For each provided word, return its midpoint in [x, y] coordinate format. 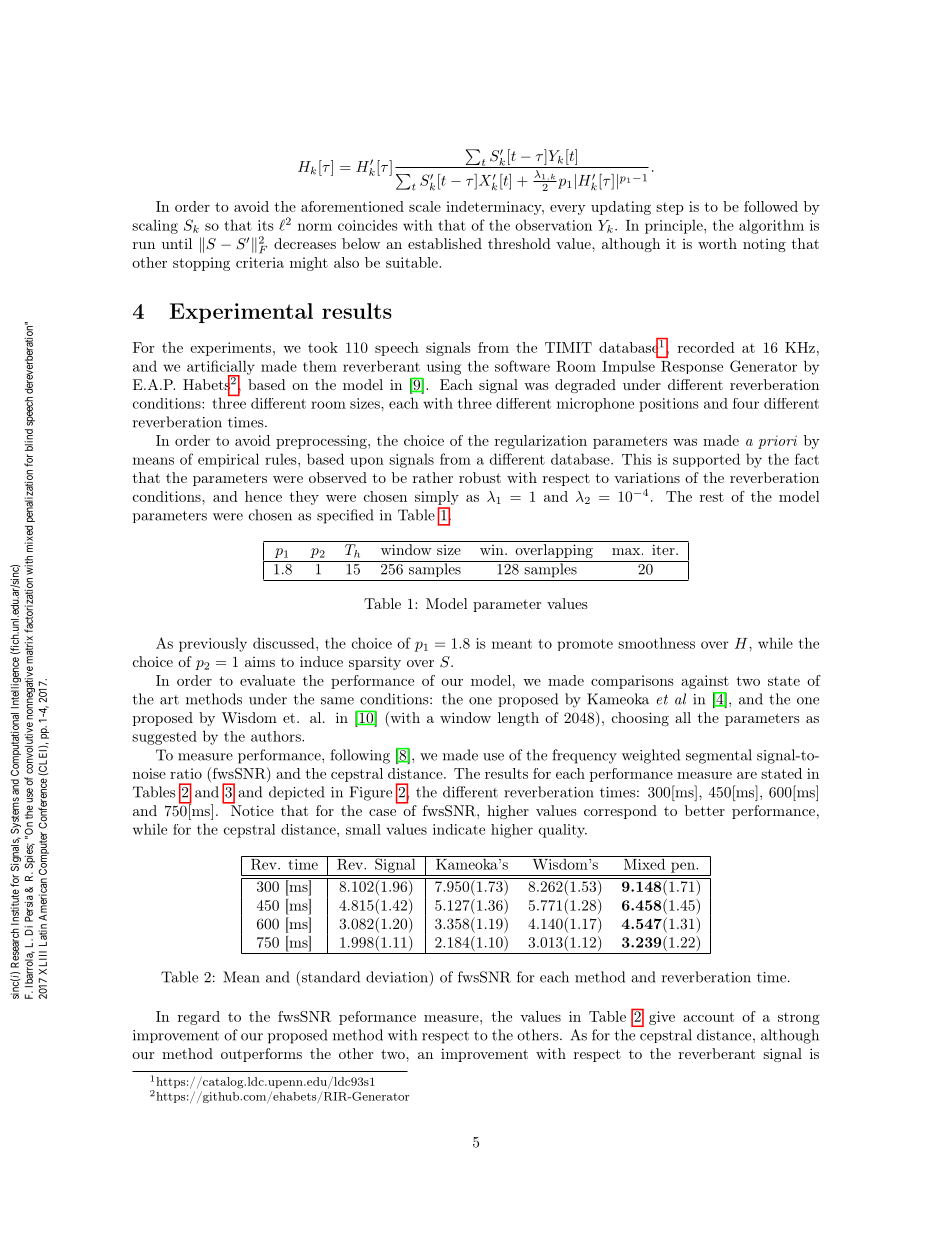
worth [717, 243]
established [445, 243]
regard [199, 1018]
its [266, 225]
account [708, 1017]
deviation [397, 977]
